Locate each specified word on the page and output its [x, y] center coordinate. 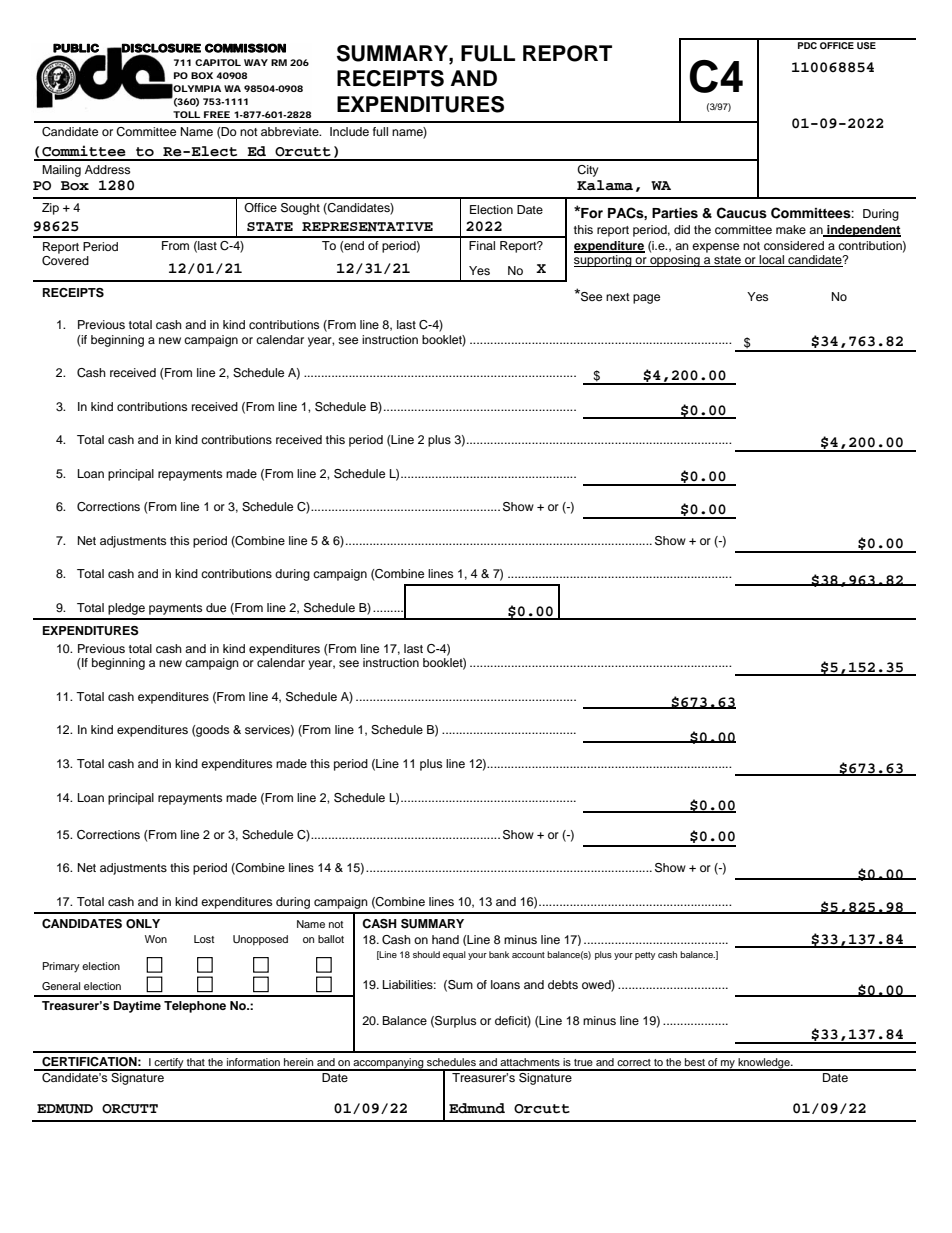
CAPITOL [218, 62]
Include [349, 131]
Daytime [137, 1007]
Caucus [742, 213]
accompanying [388, 1064]
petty [645, 956]
